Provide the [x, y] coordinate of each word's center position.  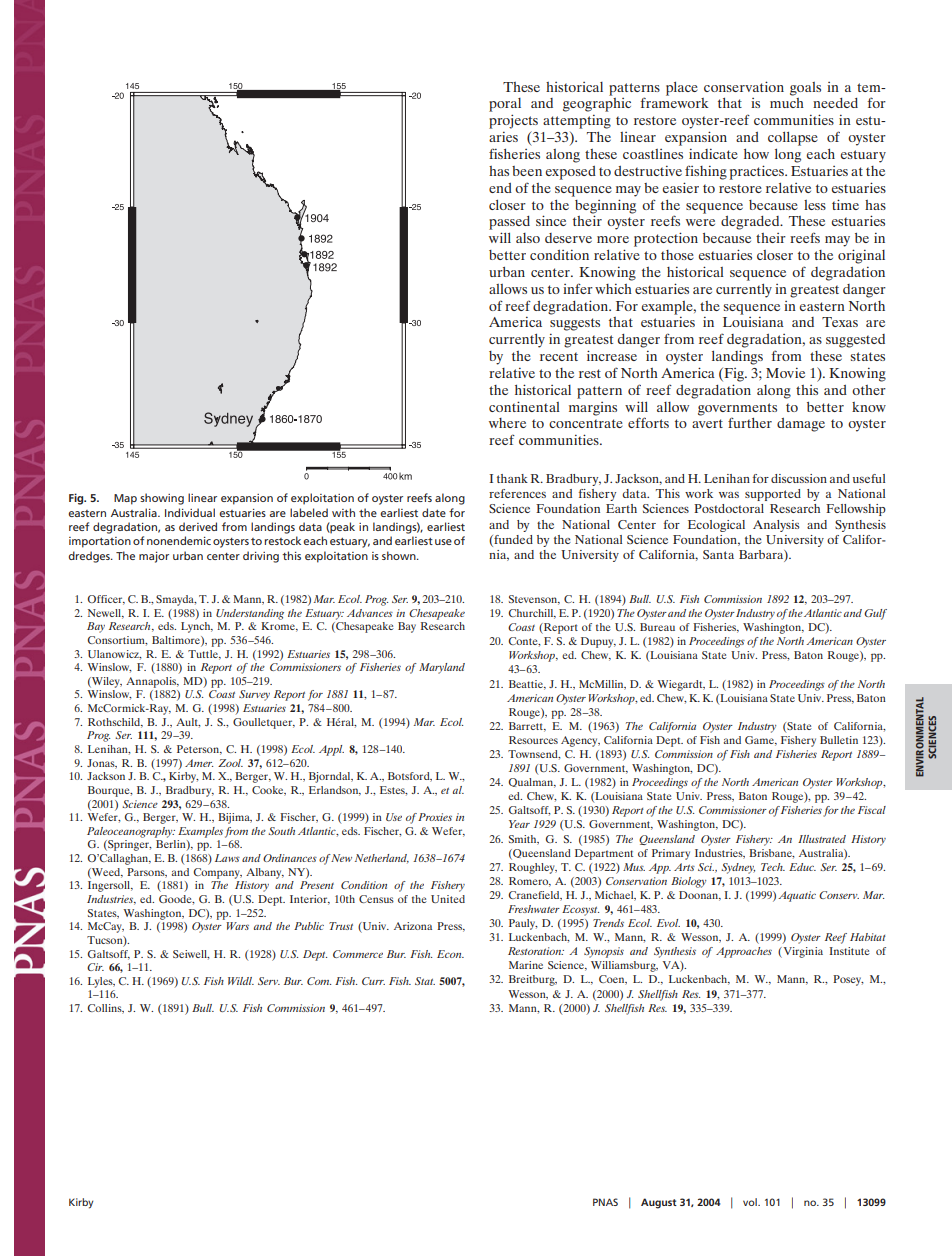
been [527, 171]
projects [513, 121]
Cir [95, 967]
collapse [793, 139]
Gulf [875, 614]
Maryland [442, 668]
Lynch [197, 627]
